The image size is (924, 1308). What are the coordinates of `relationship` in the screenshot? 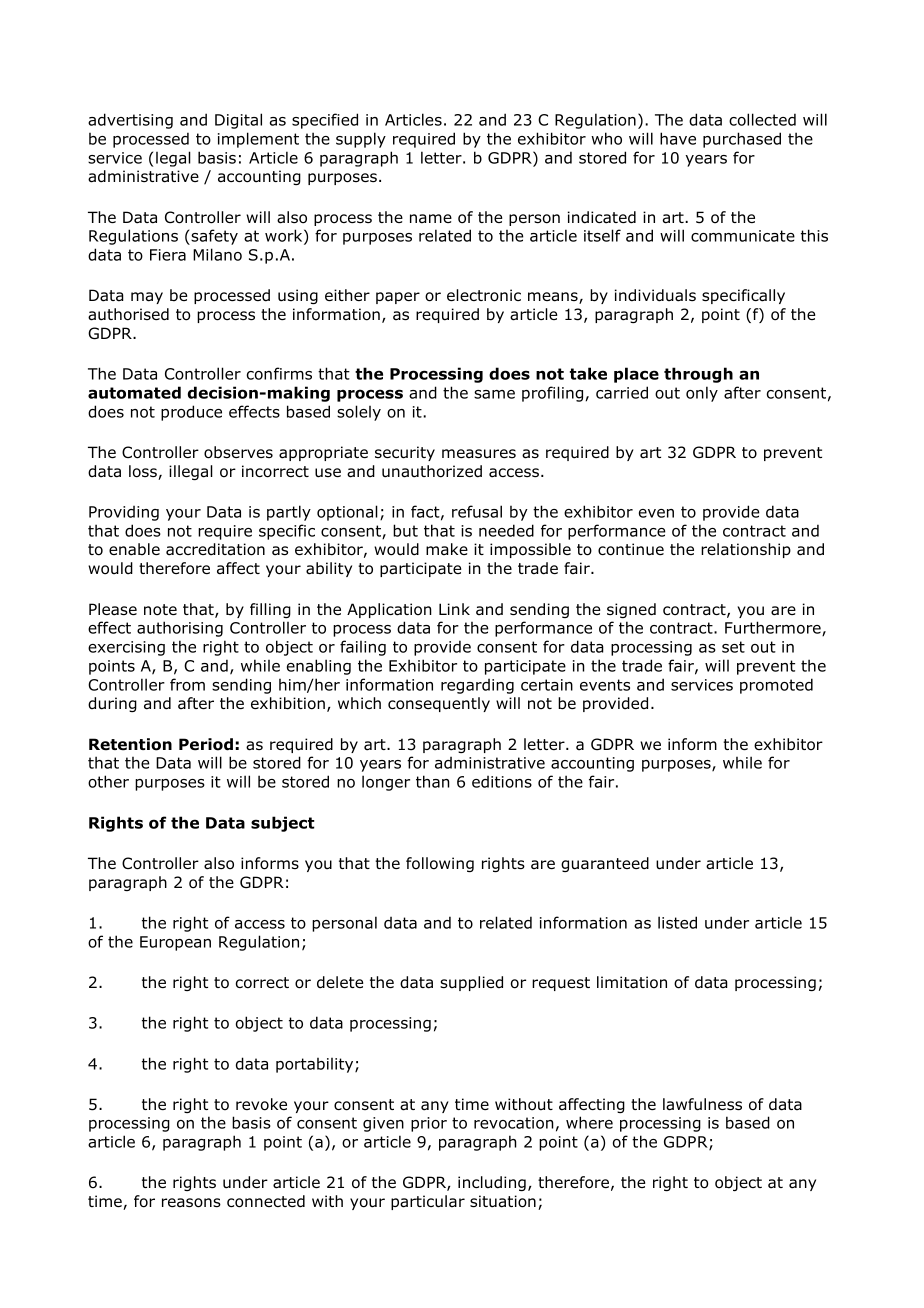 It's located at (746, 550).
